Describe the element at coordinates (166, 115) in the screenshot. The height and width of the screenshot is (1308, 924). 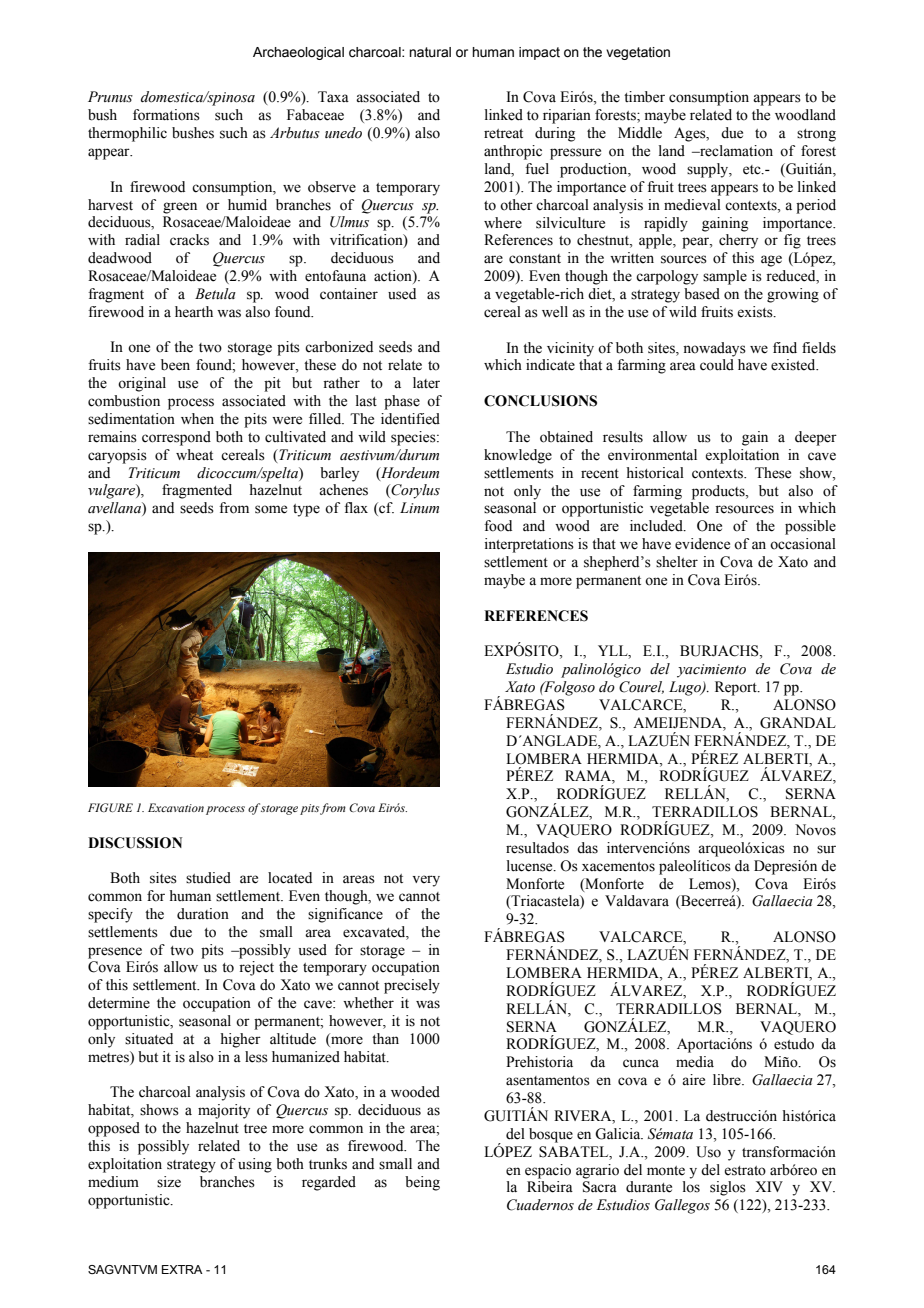
I see `formations` at that location.
